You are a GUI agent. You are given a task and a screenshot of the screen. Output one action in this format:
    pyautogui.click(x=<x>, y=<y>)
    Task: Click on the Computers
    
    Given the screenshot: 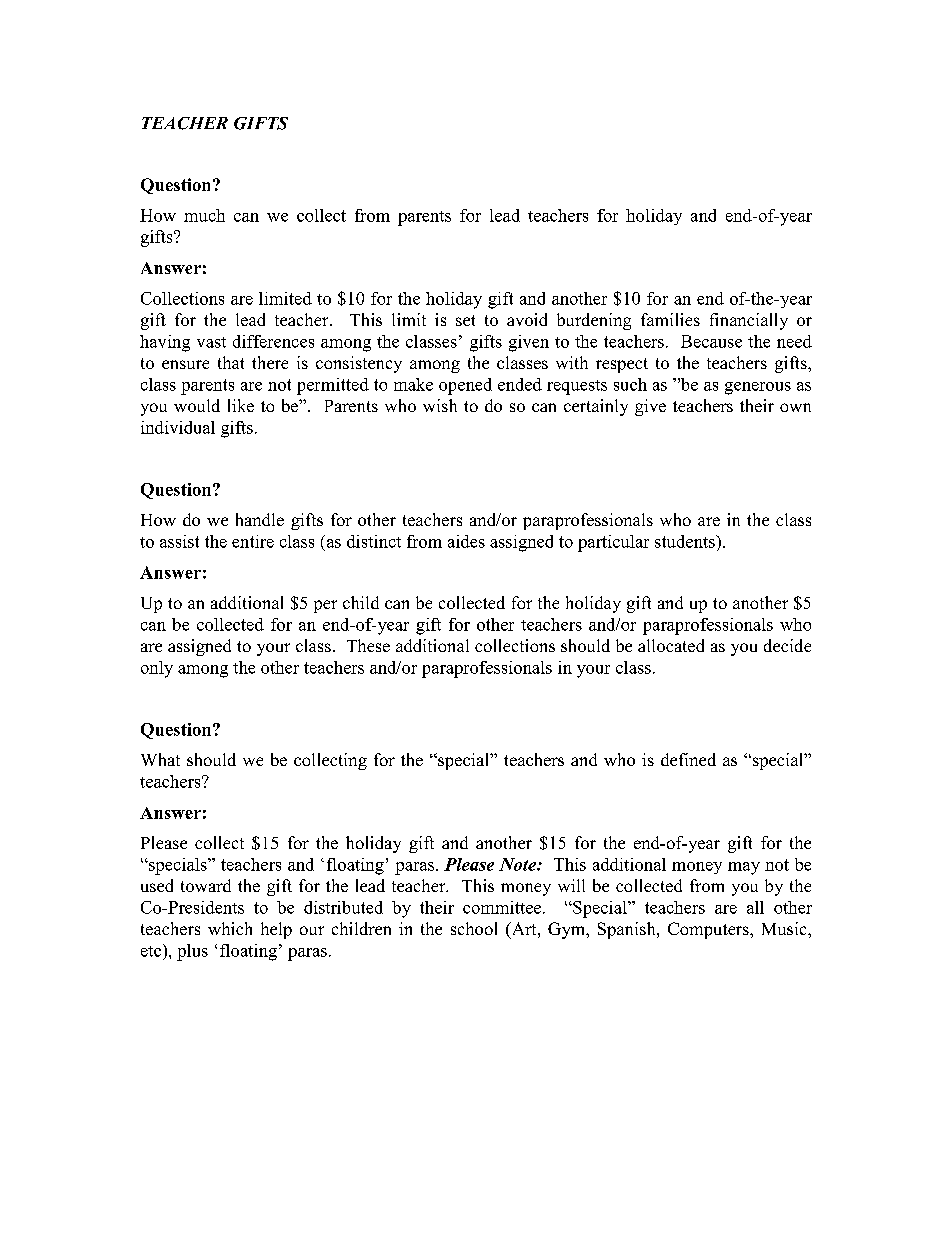 What is the action you would take?
    pyautogui.click(x=709, y=930)
